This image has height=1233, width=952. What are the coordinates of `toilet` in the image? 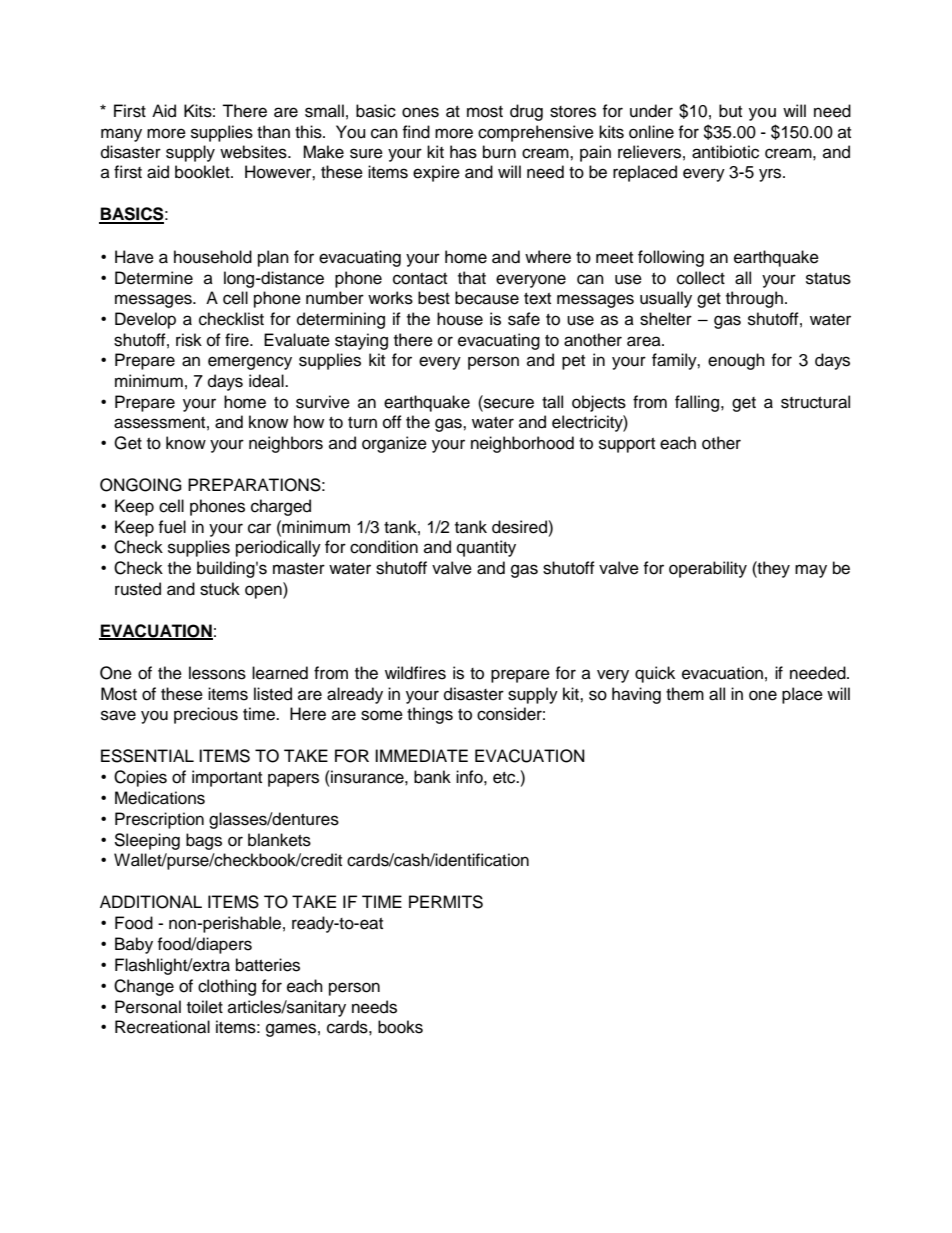 It's located at (205, 1007).
